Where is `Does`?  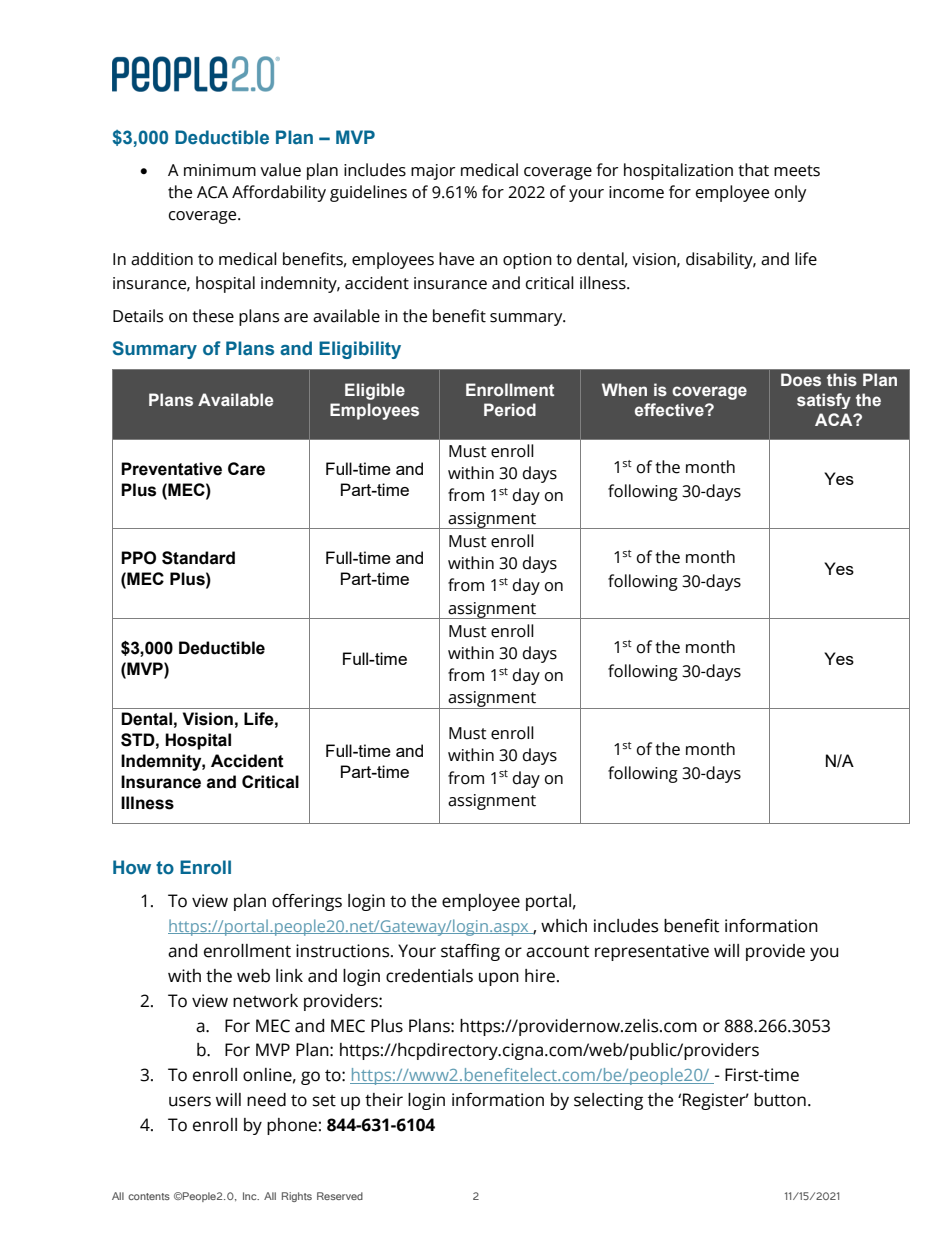
Does is located at coordinates (801, 379).
